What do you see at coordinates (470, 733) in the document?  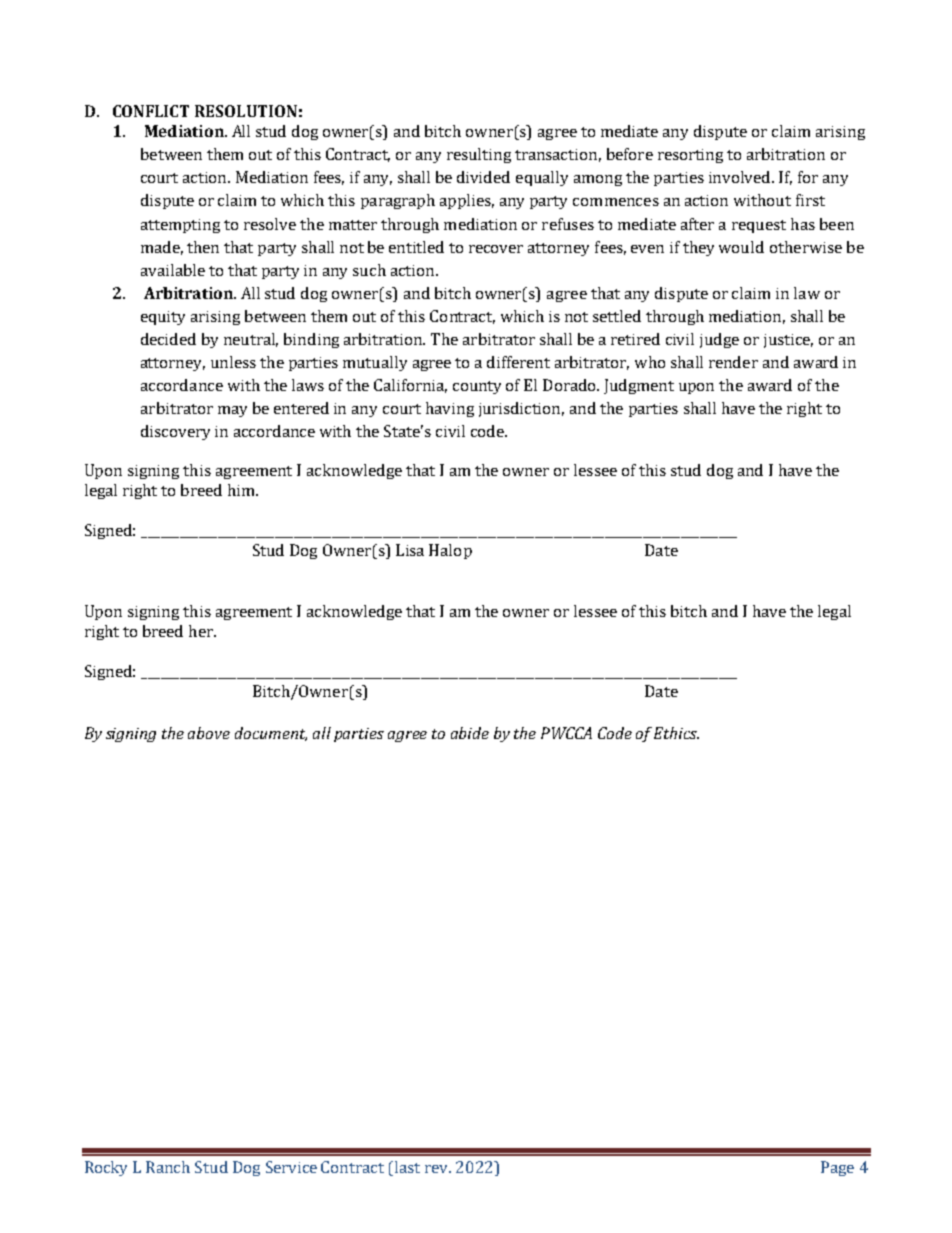 I see `abide` at bounding box center [470, 733].
